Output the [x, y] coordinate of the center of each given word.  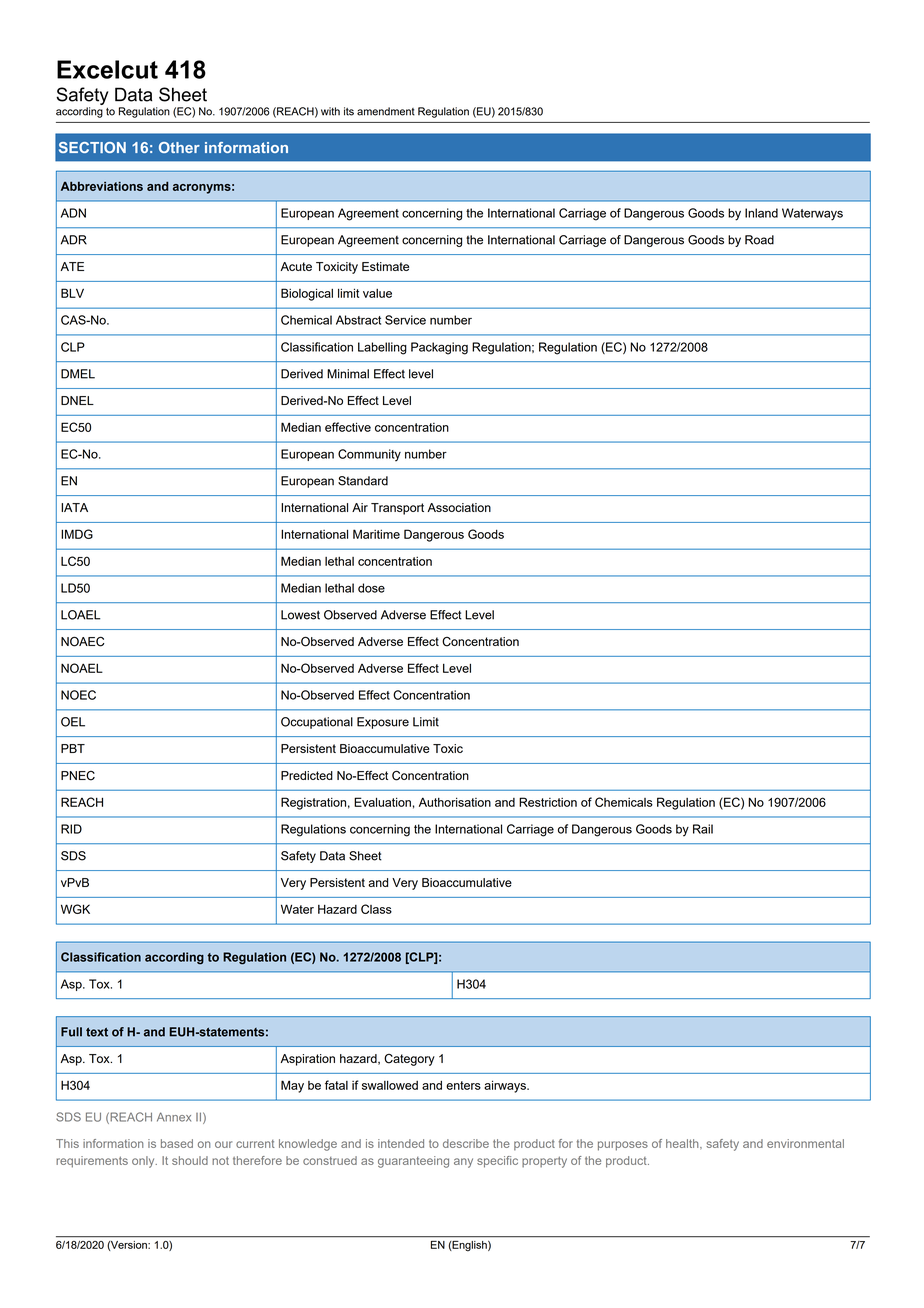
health [683, 1143]
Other [179, 147]
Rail [703, 829]
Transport [397, 509]
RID [71, 829]
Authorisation [455, 802]
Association [459, 507]
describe [466, 1143]
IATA [74, 507]
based [177, 1143]
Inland [761, 213]
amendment [386, 111]
